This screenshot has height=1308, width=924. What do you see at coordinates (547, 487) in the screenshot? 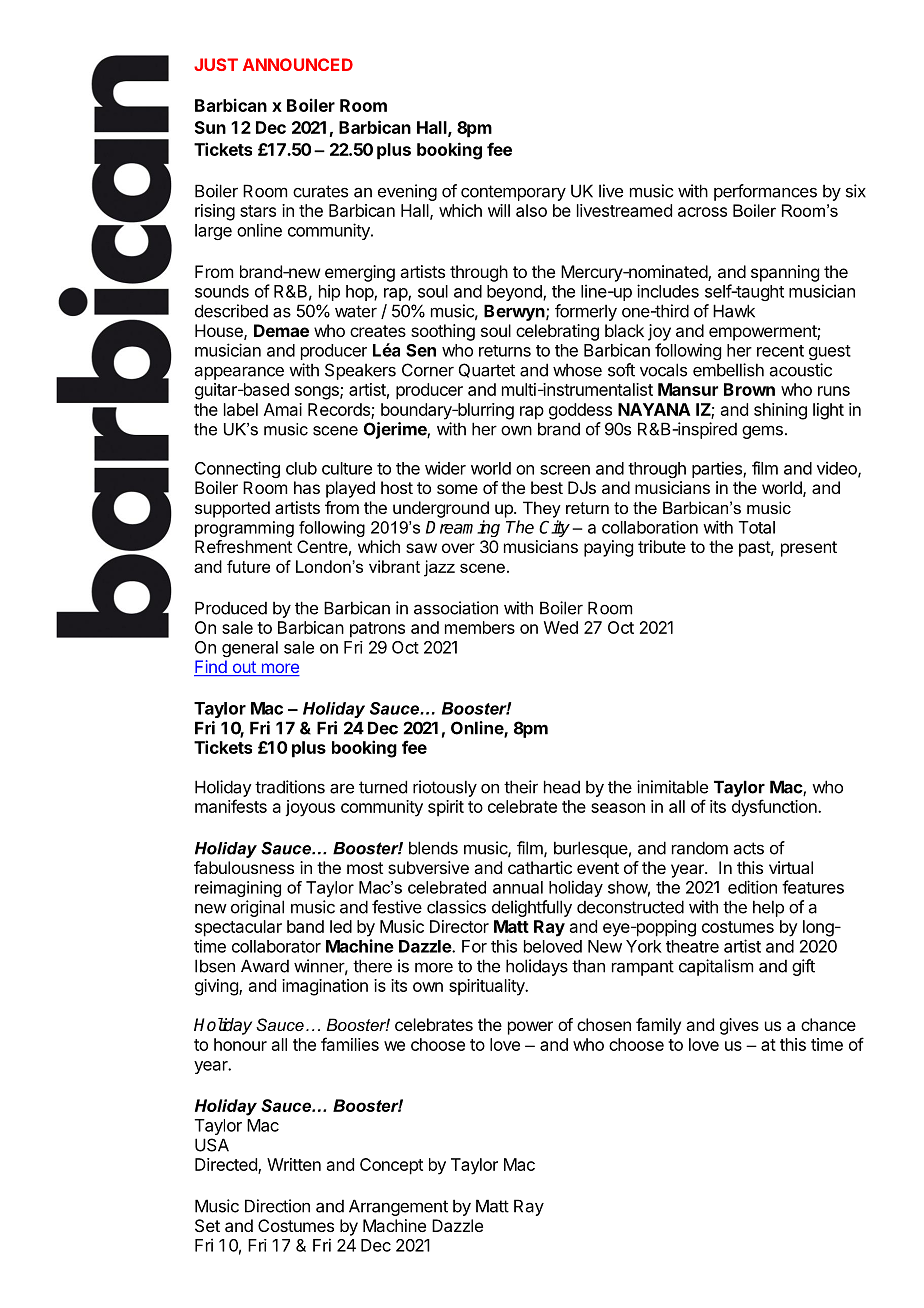
I see `best` at bounding box center [547, 487].
